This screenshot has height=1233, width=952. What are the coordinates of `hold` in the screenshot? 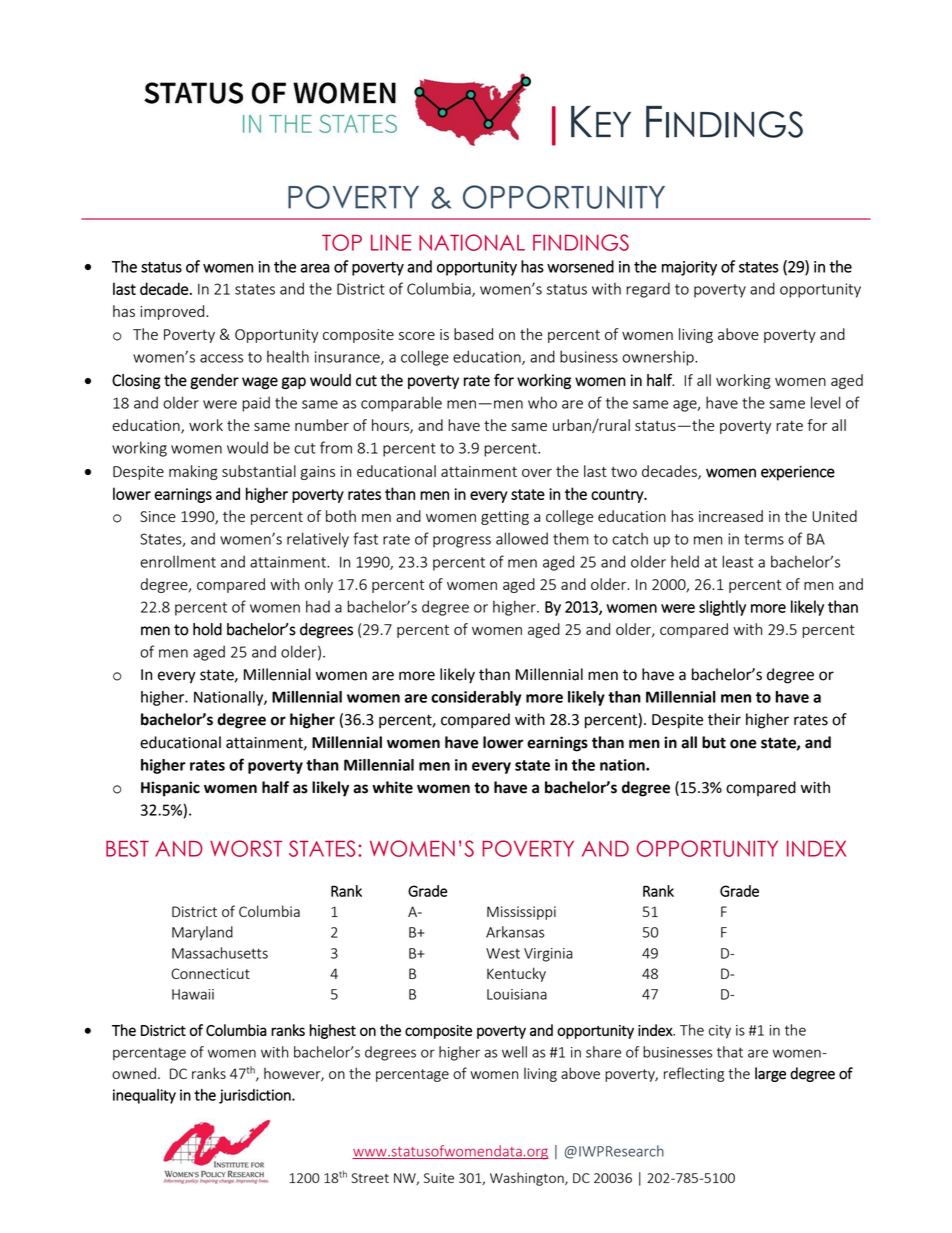 It's located at (207, 629).
